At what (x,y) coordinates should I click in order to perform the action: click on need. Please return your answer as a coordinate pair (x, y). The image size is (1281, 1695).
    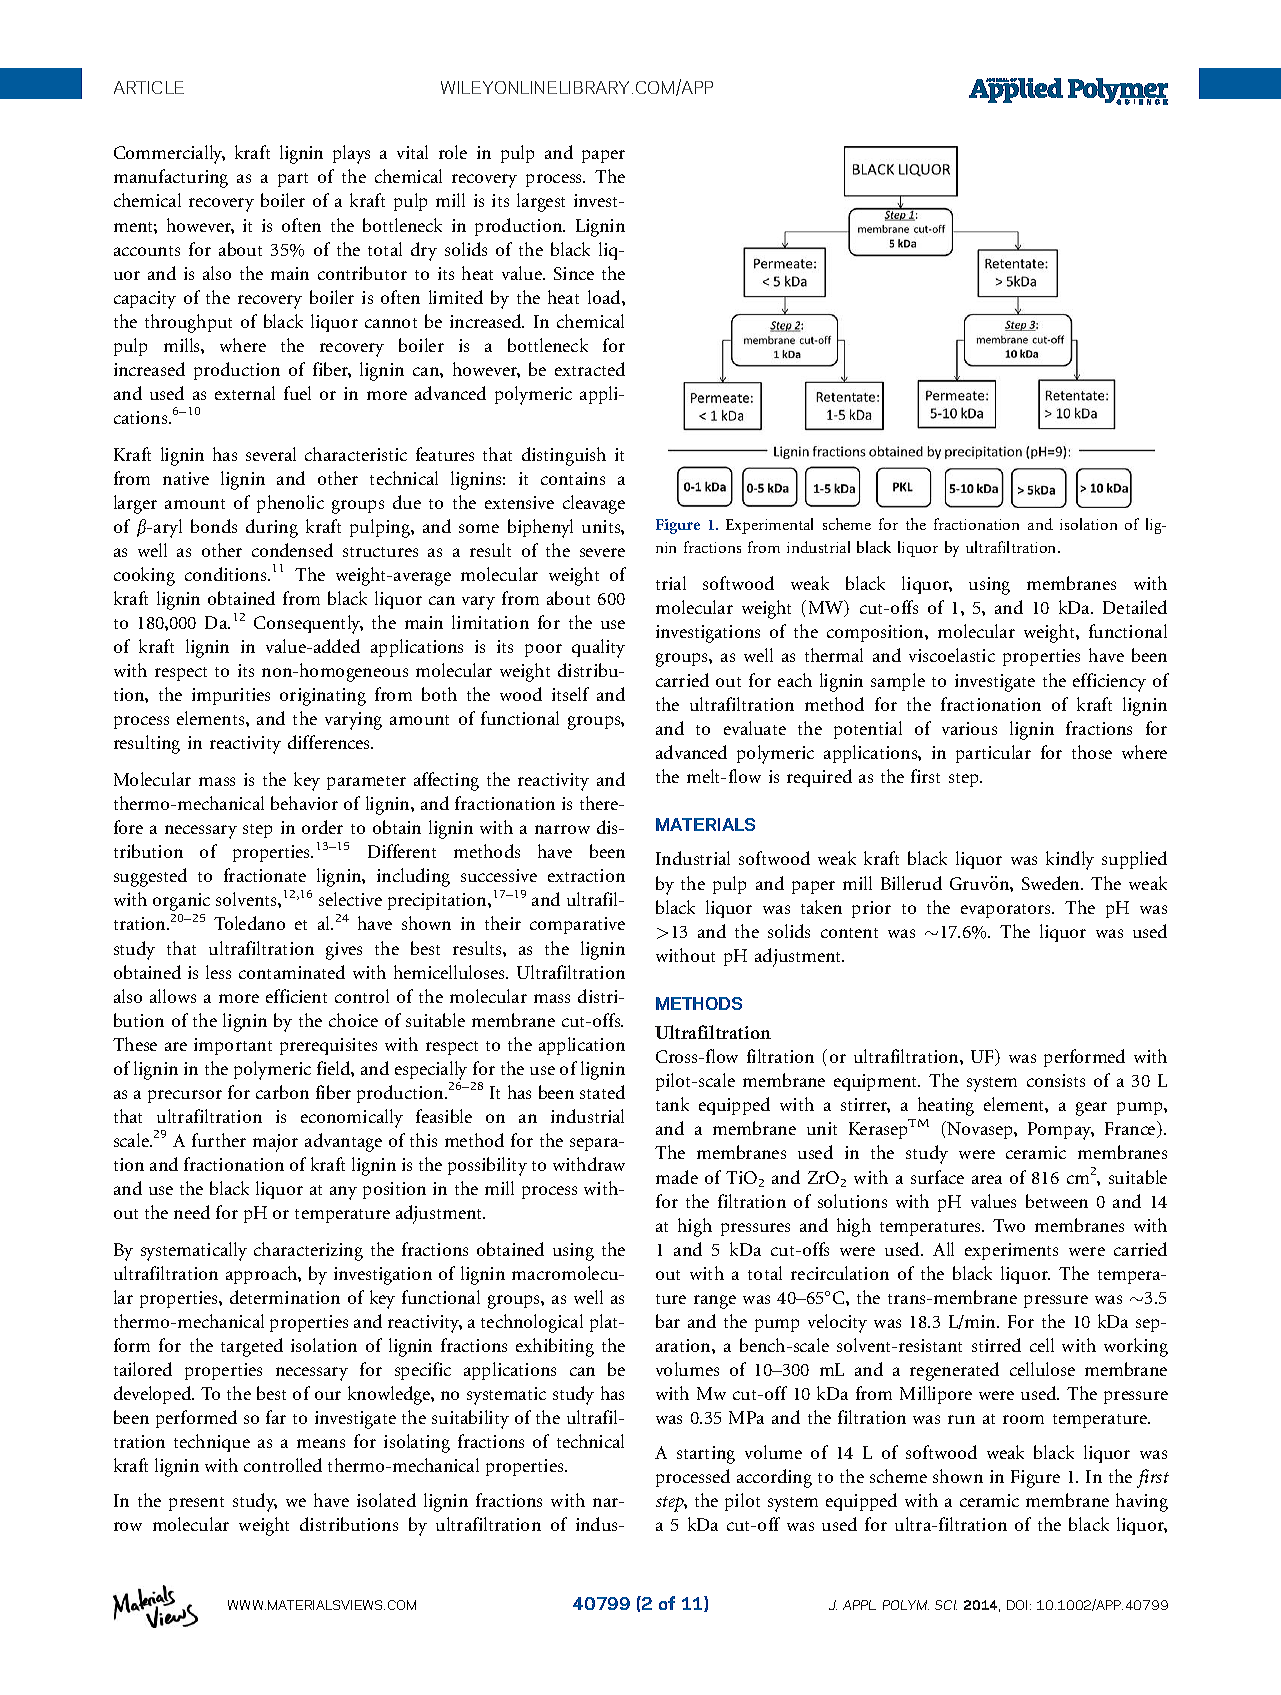
    Looking at the image, I should click on (192, 1212).
